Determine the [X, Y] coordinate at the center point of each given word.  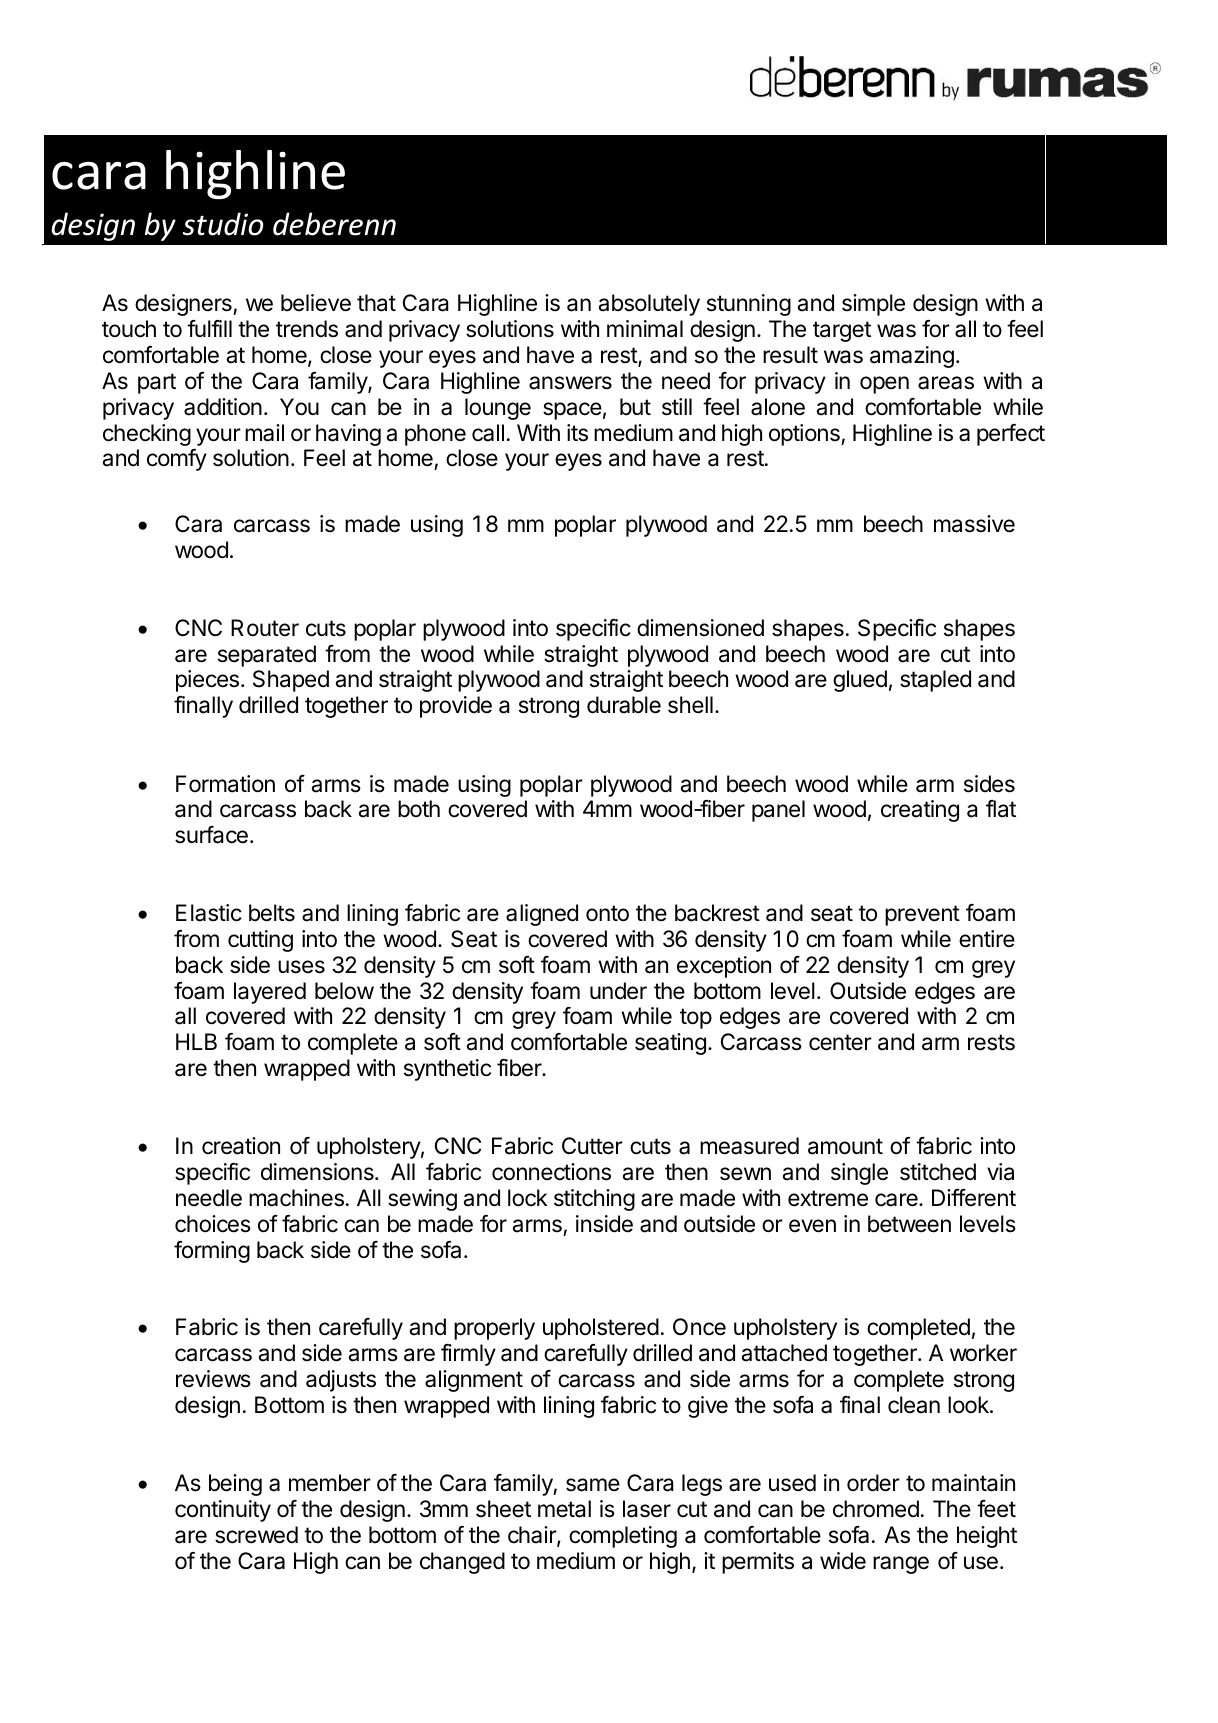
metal [564, 1509]
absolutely [649, 305]
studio [223, 224]
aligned [542, 915]
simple [873, 305]
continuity [223, 1511]
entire [987, 939]
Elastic [209, 913]
